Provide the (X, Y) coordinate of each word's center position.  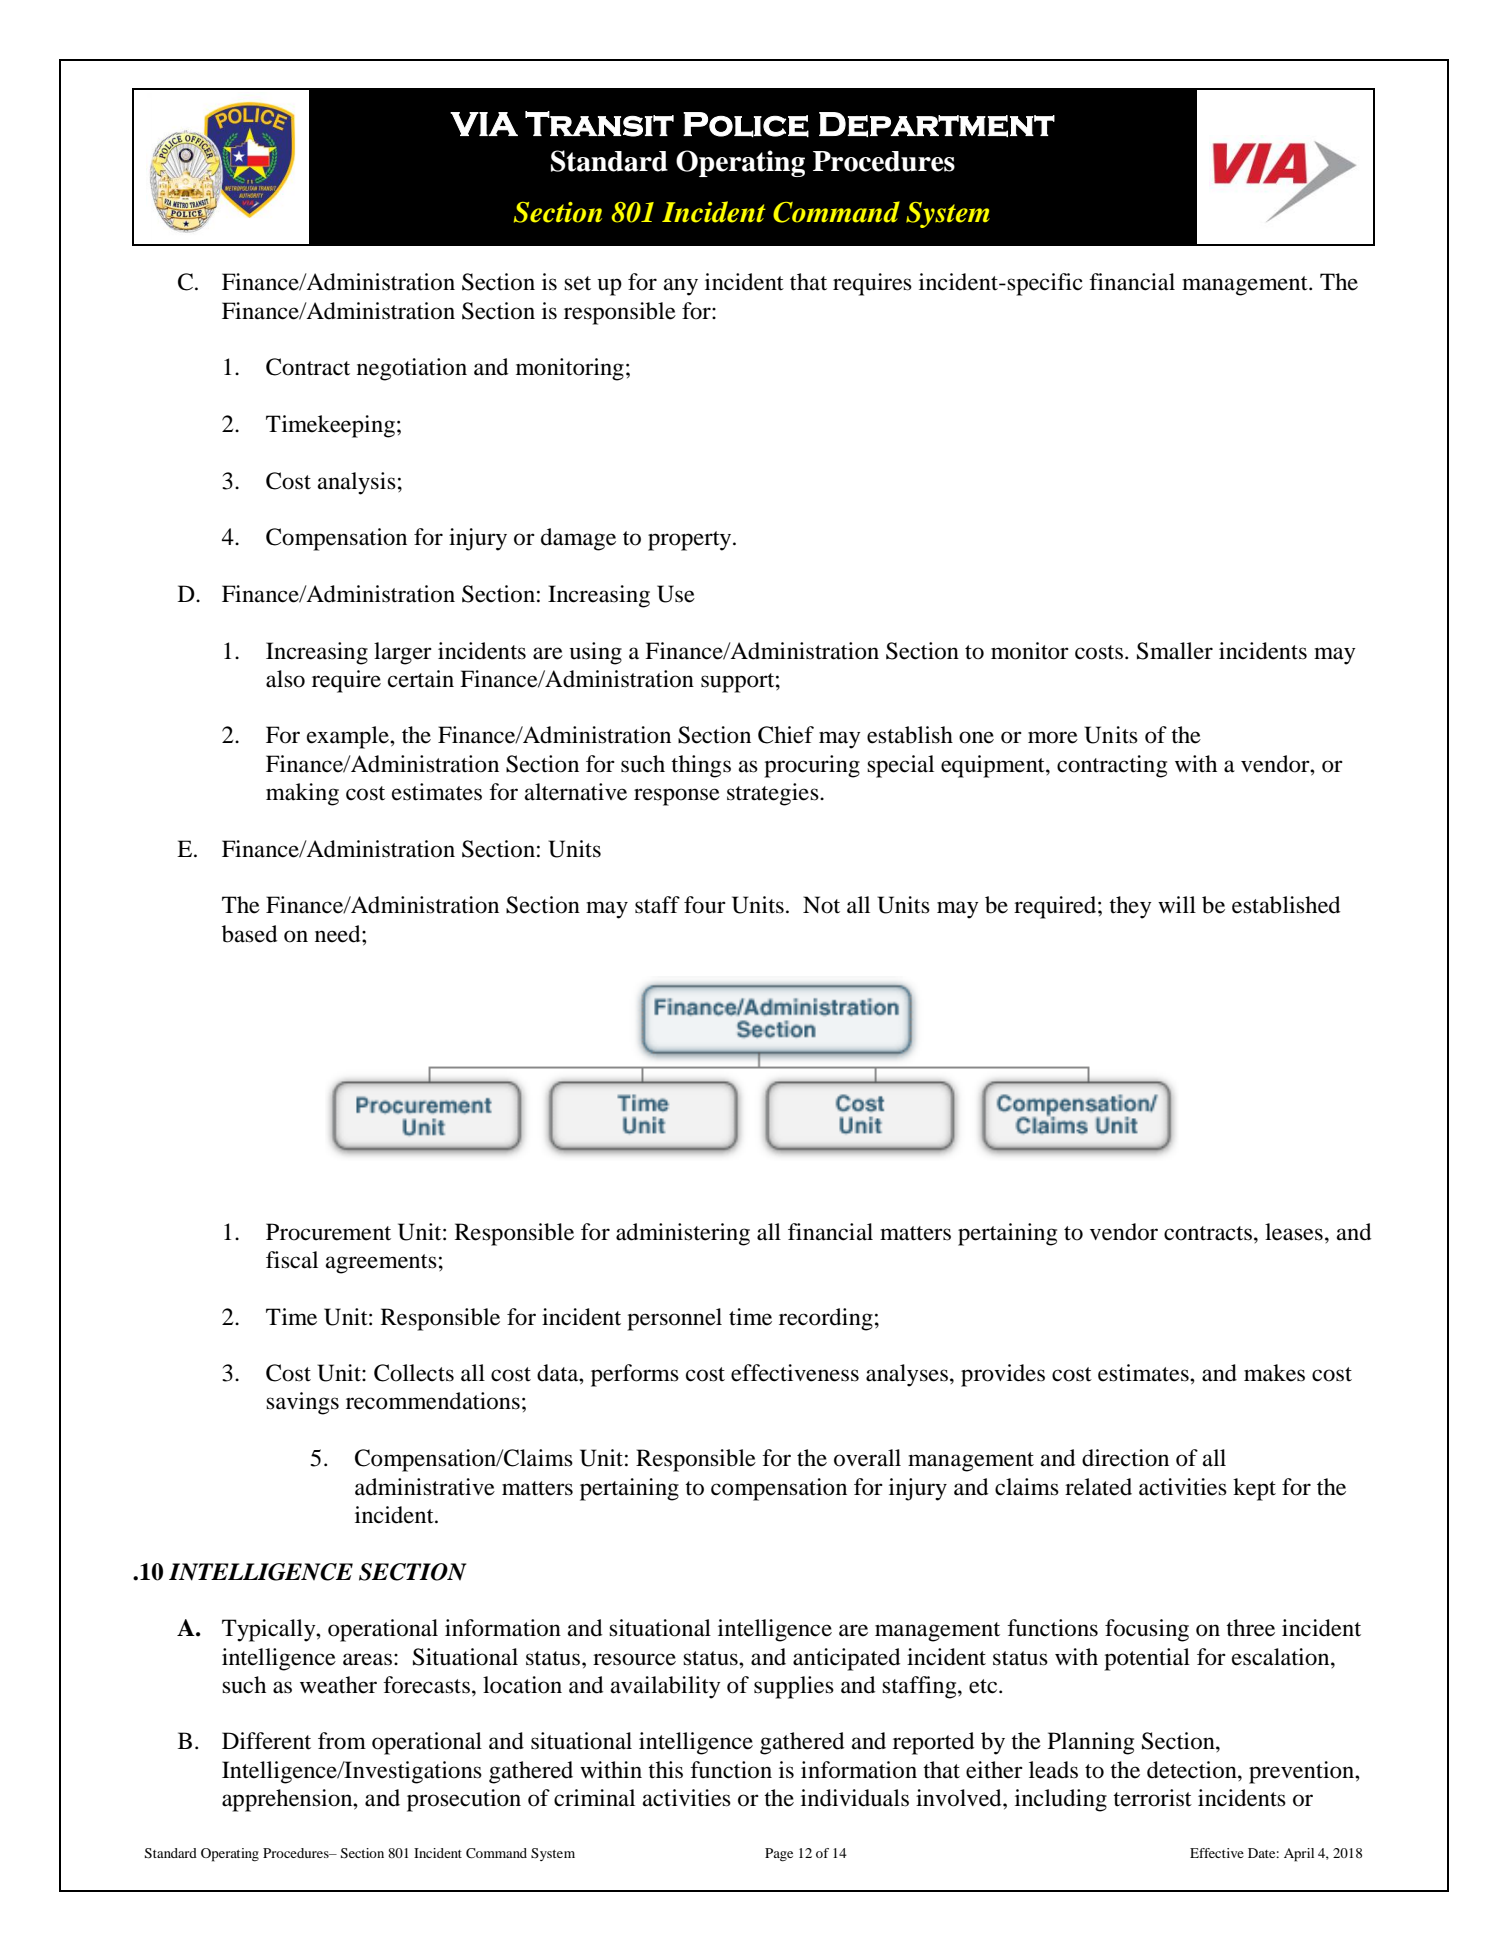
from (342, 1741)
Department (937, 125)
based (249, 934)
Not (821, 905)
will (1177, 904)
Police (746, 125)
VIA (484, 124)
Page (779, 1855)
